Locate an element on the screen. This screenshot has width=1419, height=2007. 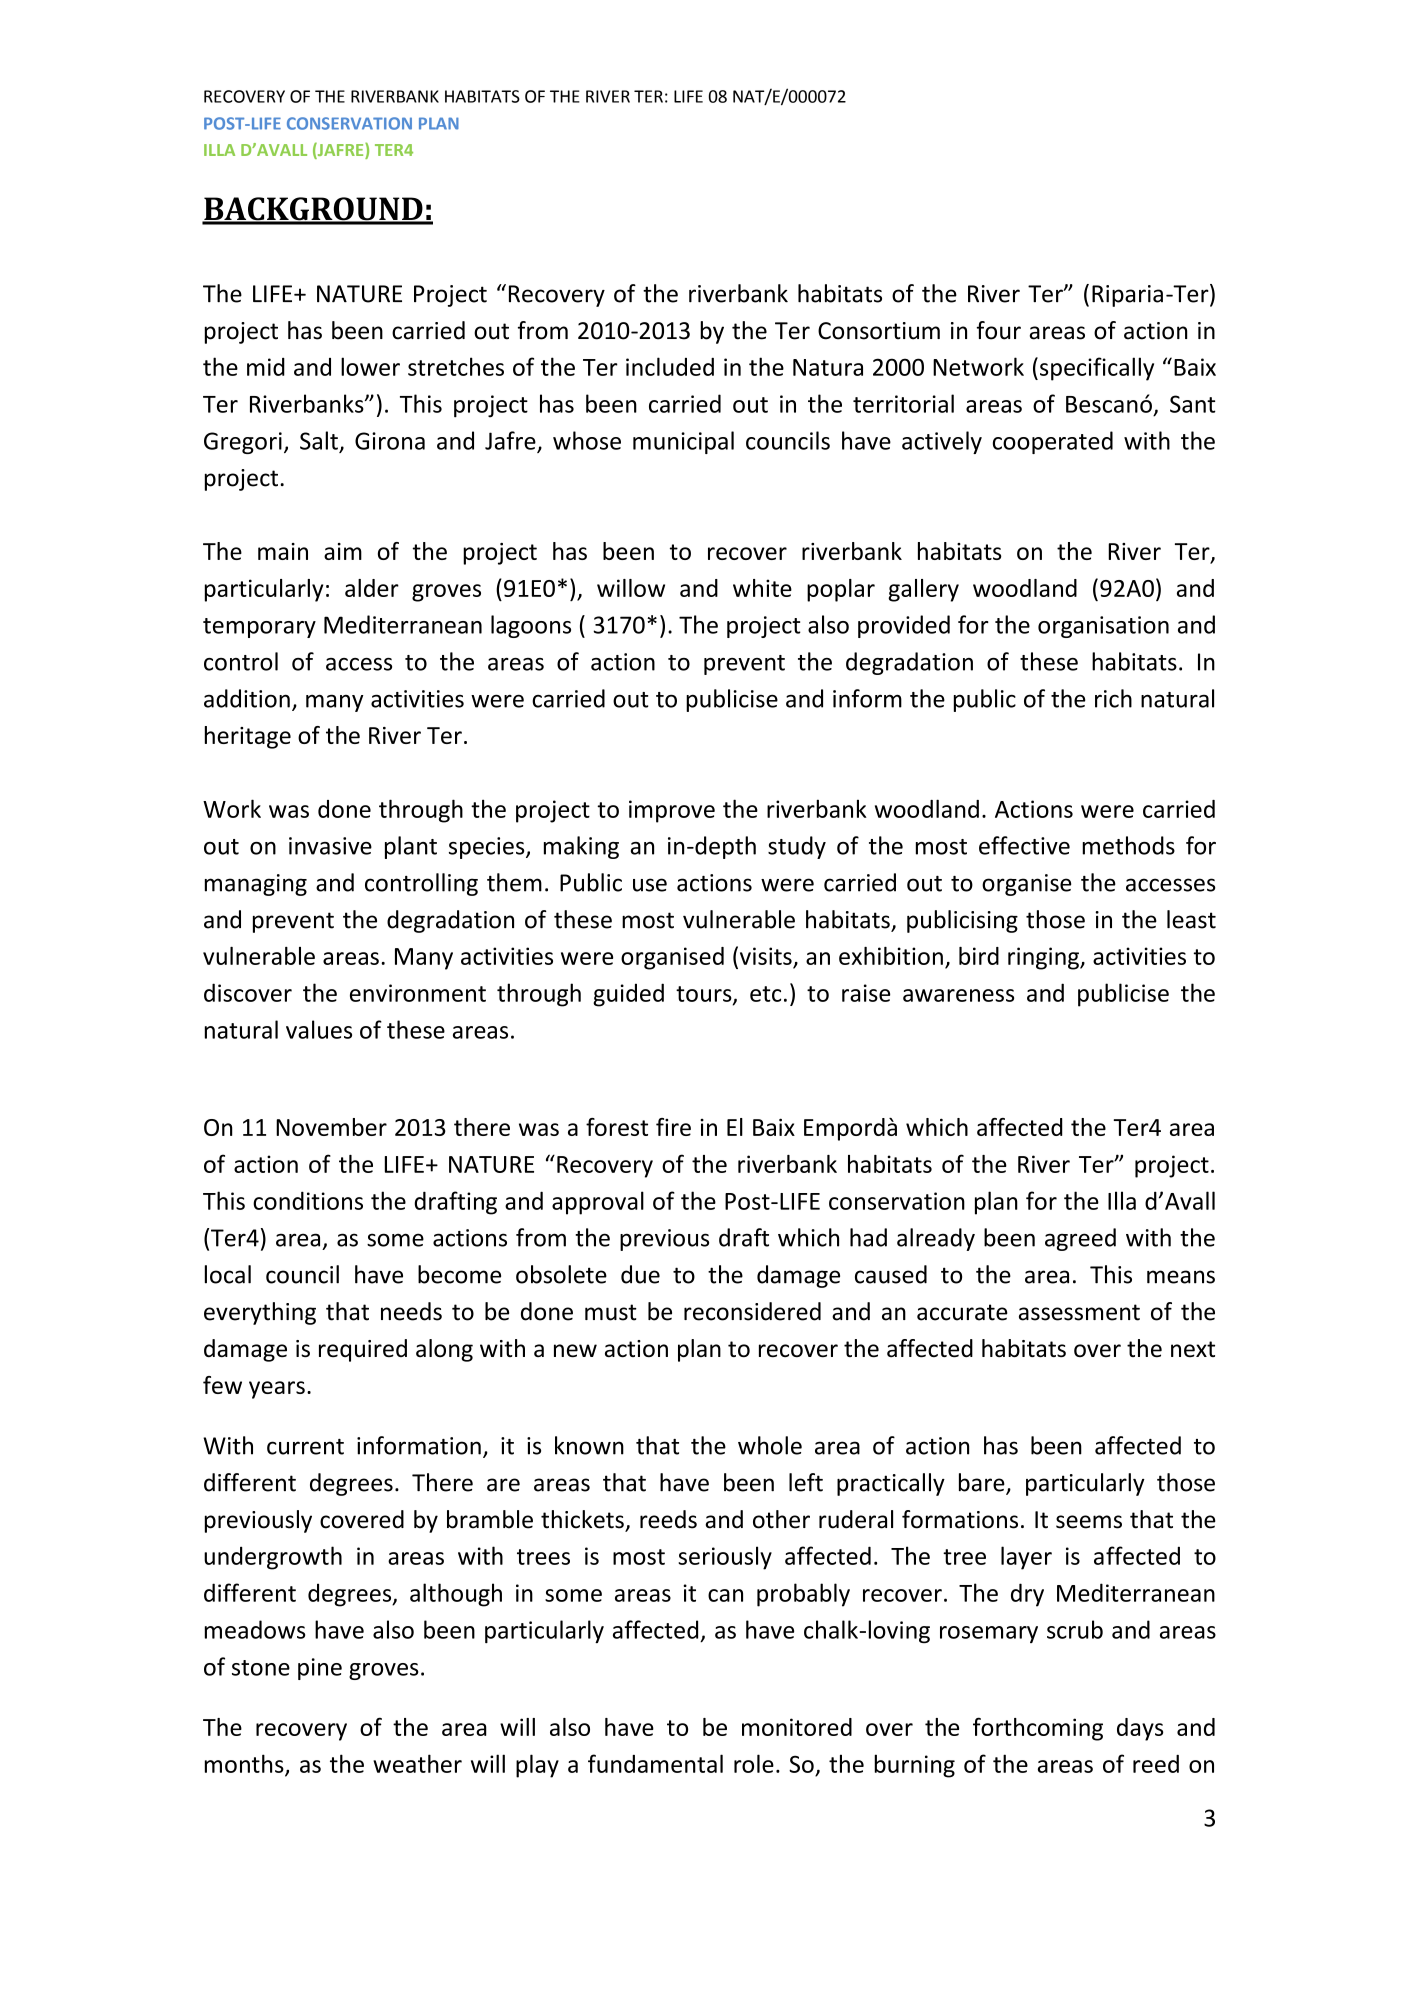
improve is located at coordinates (672, 811).
